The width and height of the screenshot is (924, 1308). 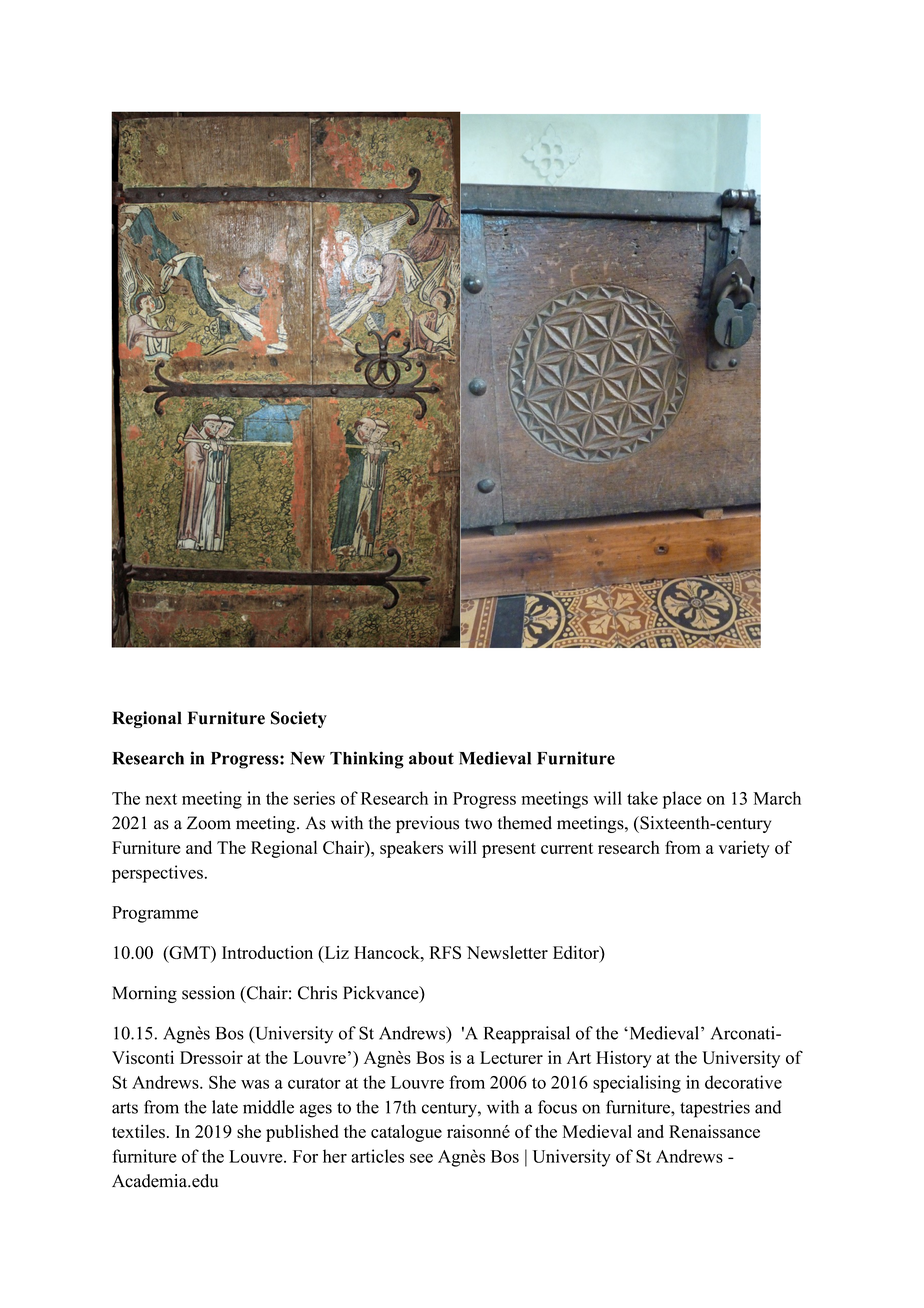 I want to click on place, so click(x=682, y=800).
